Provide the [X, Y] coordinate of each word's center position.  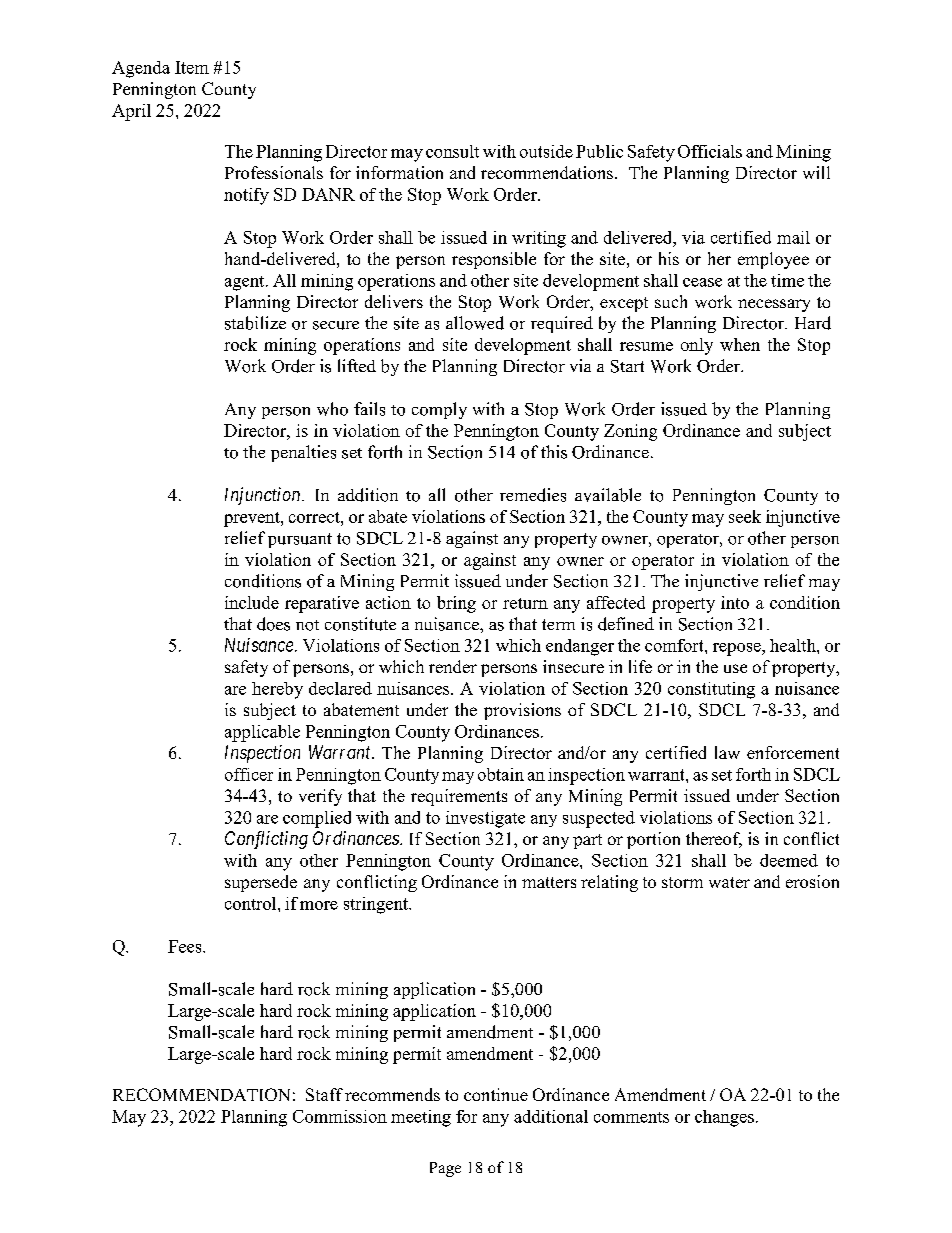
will [816, 172]
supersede [261, 883]
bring [456, 604]
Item [192, 67]
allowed [475, 323]
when [740, 344]
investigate [485, 819]
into [735, 602]
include [252, 602]
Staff [324, 1094]
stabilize [255, 323]
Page [445, 1169]
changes [724, 1118]
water [729, 882]
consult [452, 151]
